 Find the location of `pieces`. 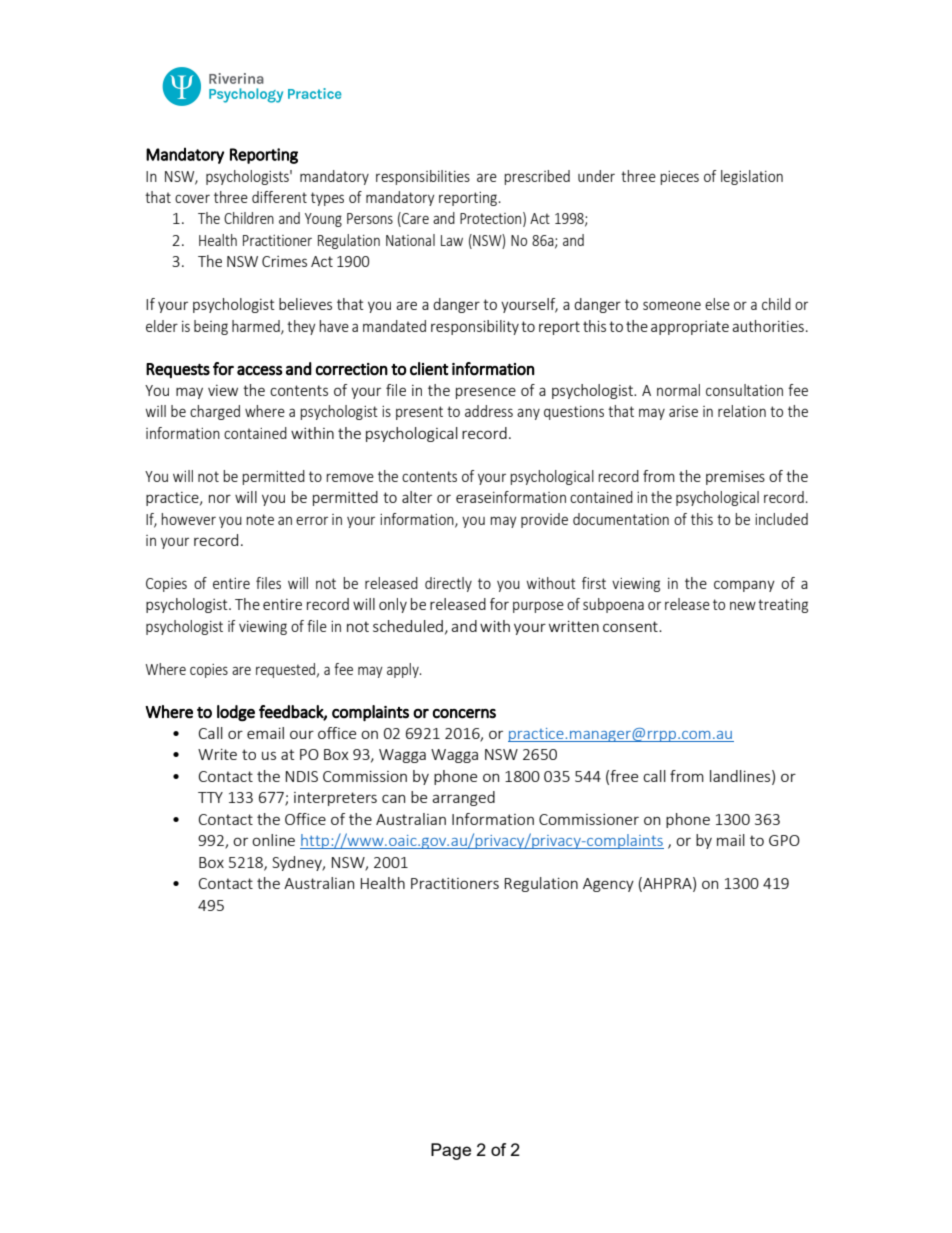

pieces is located at coordinates (679, 178).
